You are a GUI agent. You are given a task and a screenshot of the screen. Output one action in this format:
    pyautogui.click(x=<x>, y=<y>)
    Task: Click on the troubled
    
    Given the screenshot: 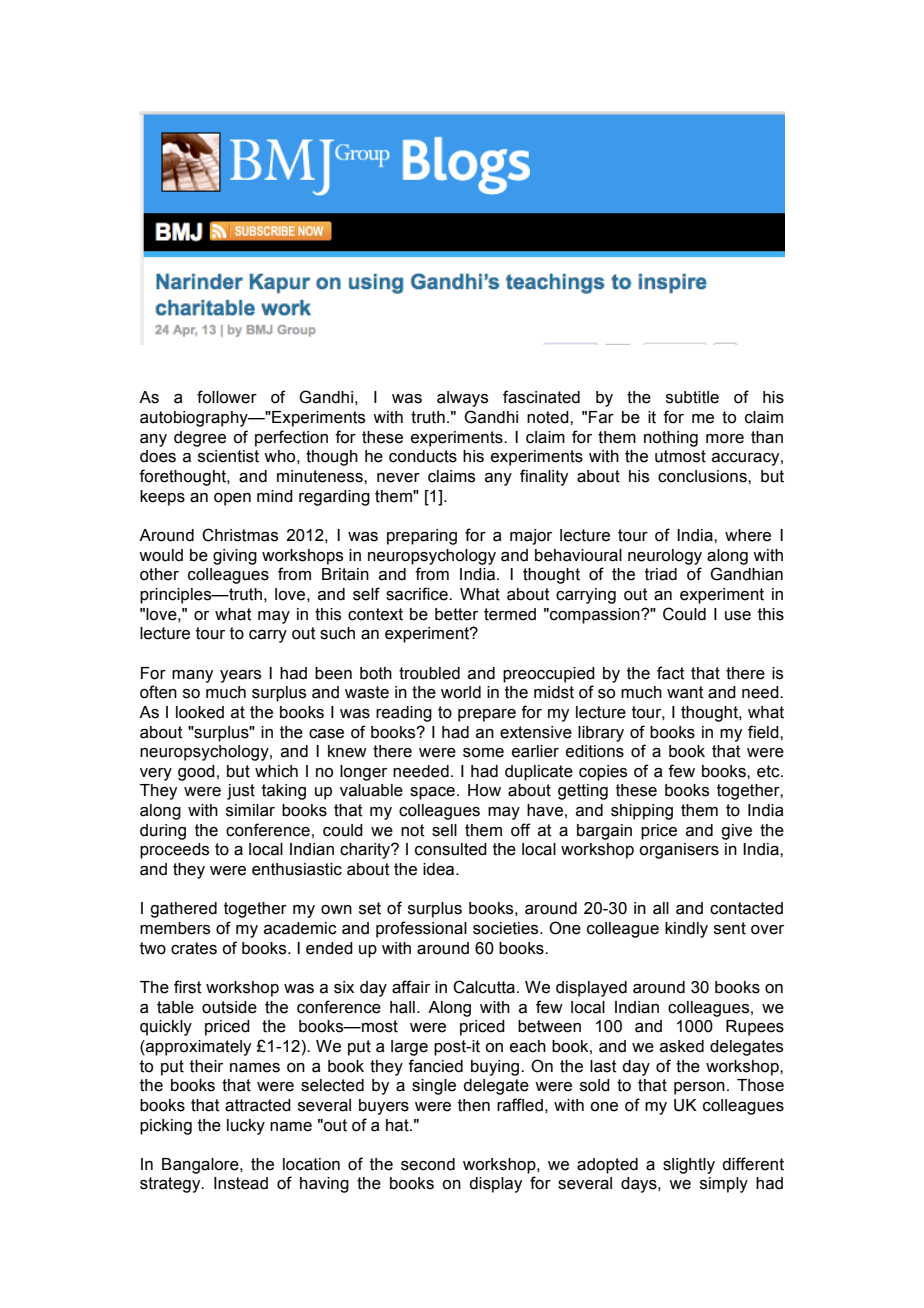 What is the action you would take?
    pyautogui.click(x=429, y=673)
